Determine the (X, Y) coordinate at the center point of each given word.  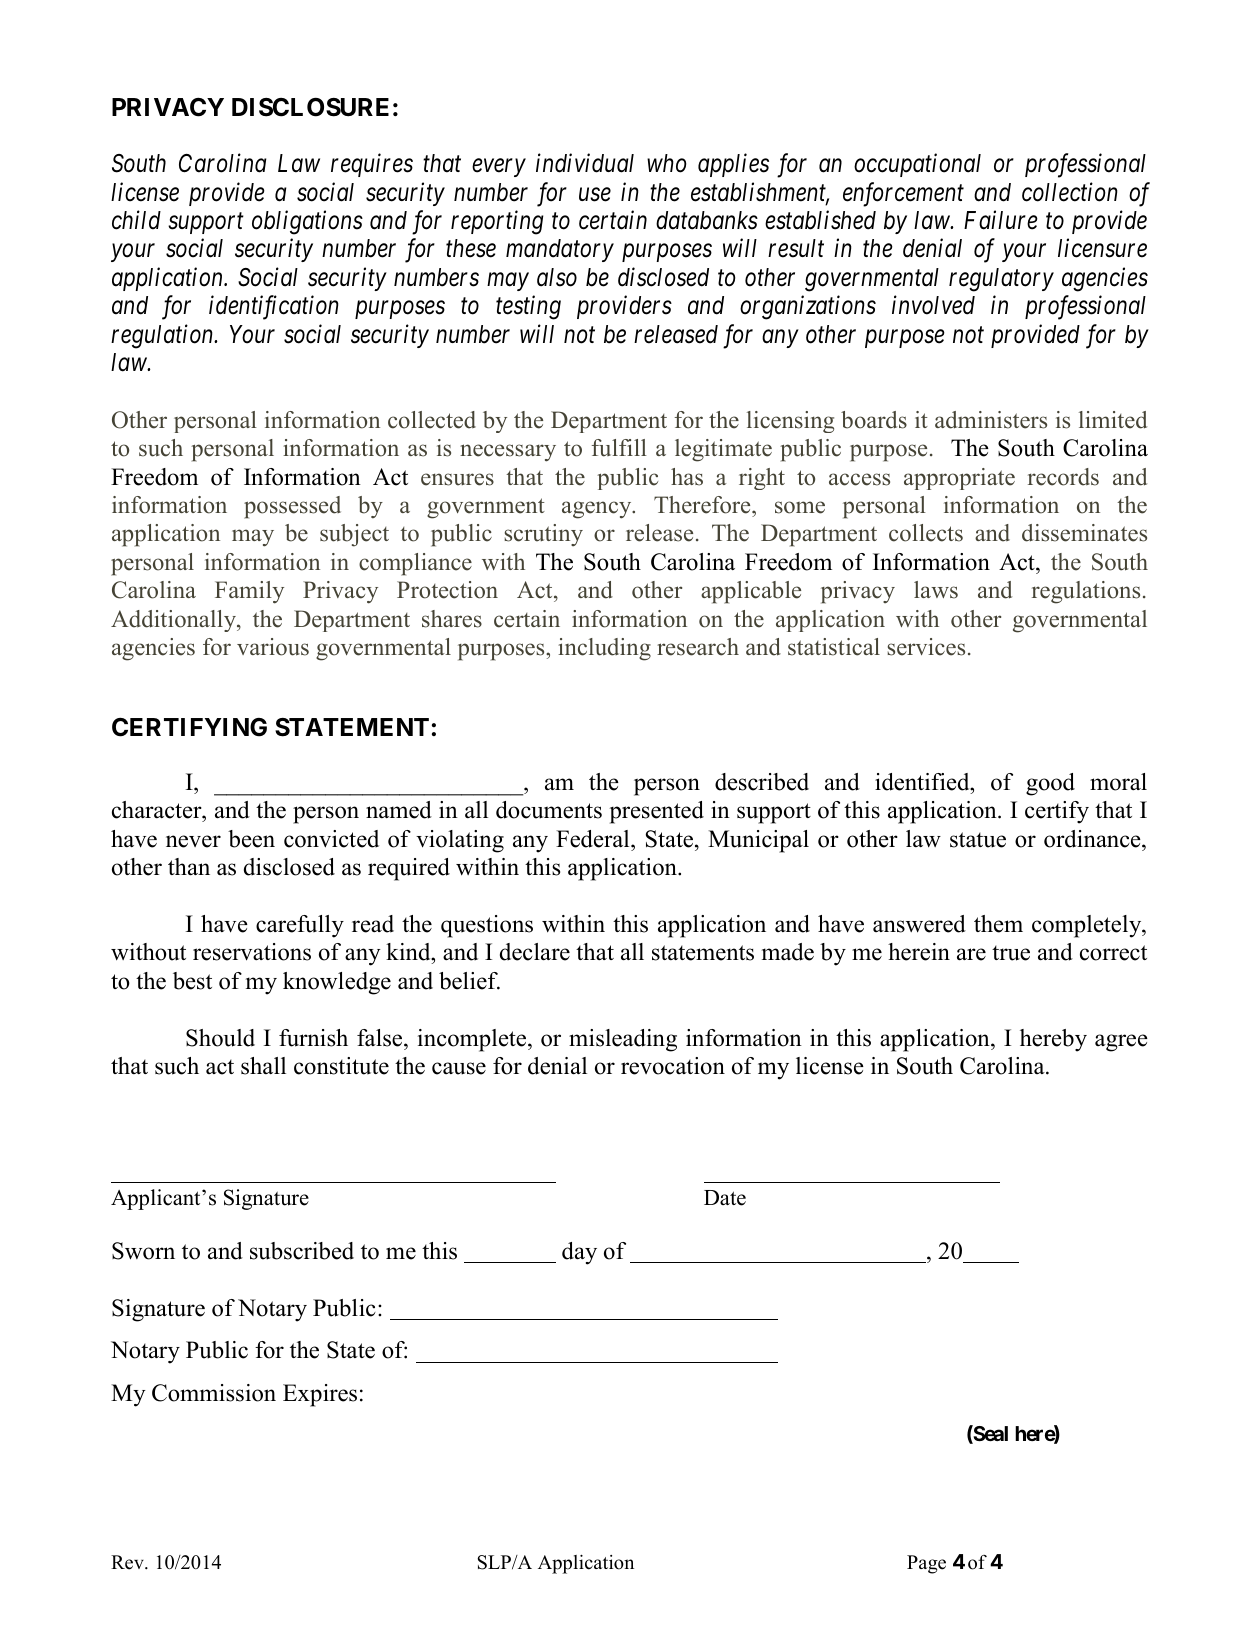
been (251, 839)
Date (725, 1198)
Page (926, 1564)
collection (1070, 192)
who (667, 163)
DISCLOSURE (310, 107)
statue (978, 840)
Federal (594, 839)
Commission (214, 1393)
